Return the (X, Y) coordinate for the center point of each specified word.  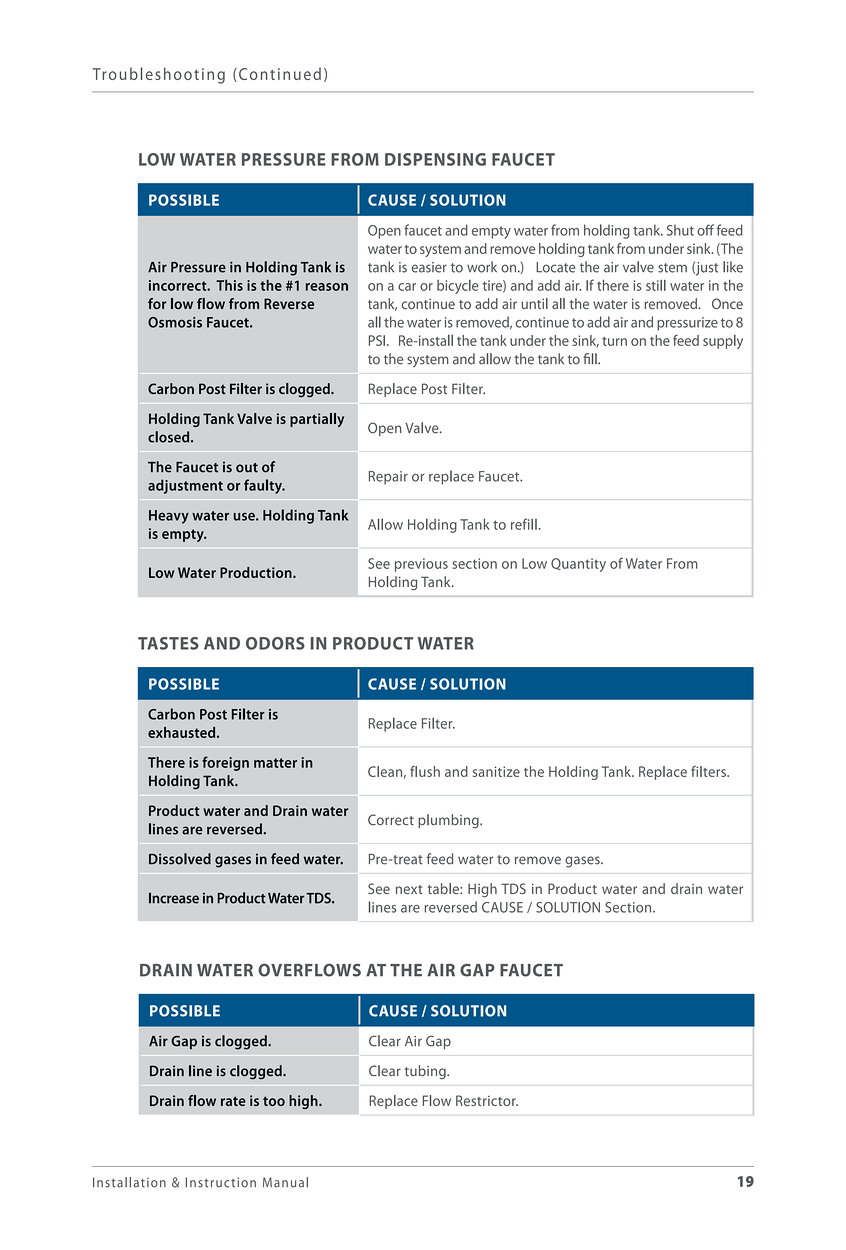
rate (233, 1101)
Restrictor (487, 1100)
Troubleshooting (159, 75)
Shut (680, 230)
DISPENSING (435, 159)
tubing (426, 1072)
